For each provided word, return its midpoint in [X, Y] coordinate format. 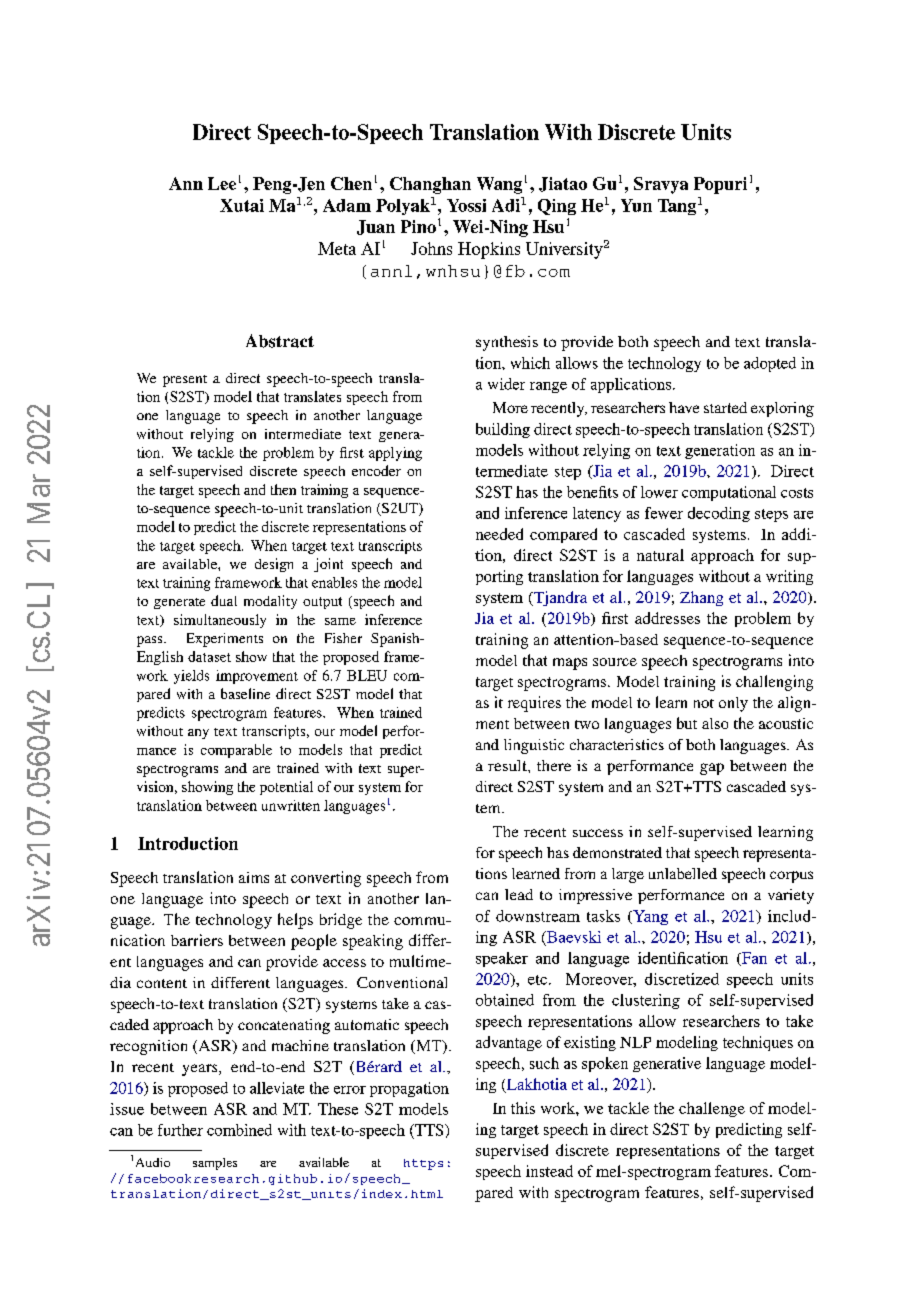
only [733, 704]
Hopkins [489, 250]
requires [534, 704]
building [503, 430]
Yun [636, 205]
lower [659, 492]
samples [215, 1164]
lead [519, 894]
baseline [245, 693]
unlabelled [683, 873]
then [283, 489]
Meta [337, 248]
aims [254, 877]
